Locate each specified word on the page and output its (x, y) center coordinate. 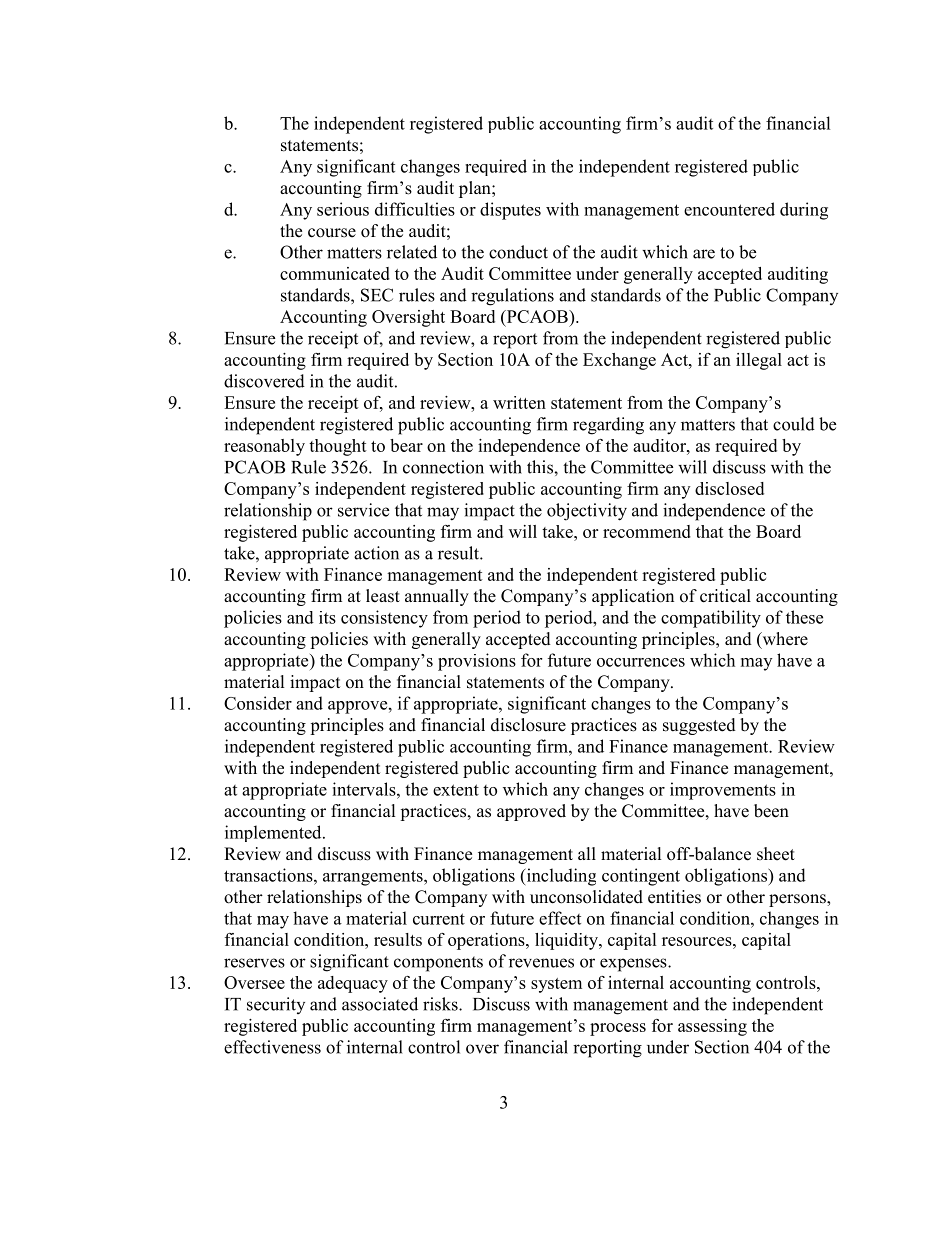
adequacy (353, 984)
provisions (477, 662)
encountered (729, 209)
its (327, 617)
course (332, 233)
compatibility (711, 619)
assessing (712, 1027)
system (556, 985)
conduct (518, 252)
